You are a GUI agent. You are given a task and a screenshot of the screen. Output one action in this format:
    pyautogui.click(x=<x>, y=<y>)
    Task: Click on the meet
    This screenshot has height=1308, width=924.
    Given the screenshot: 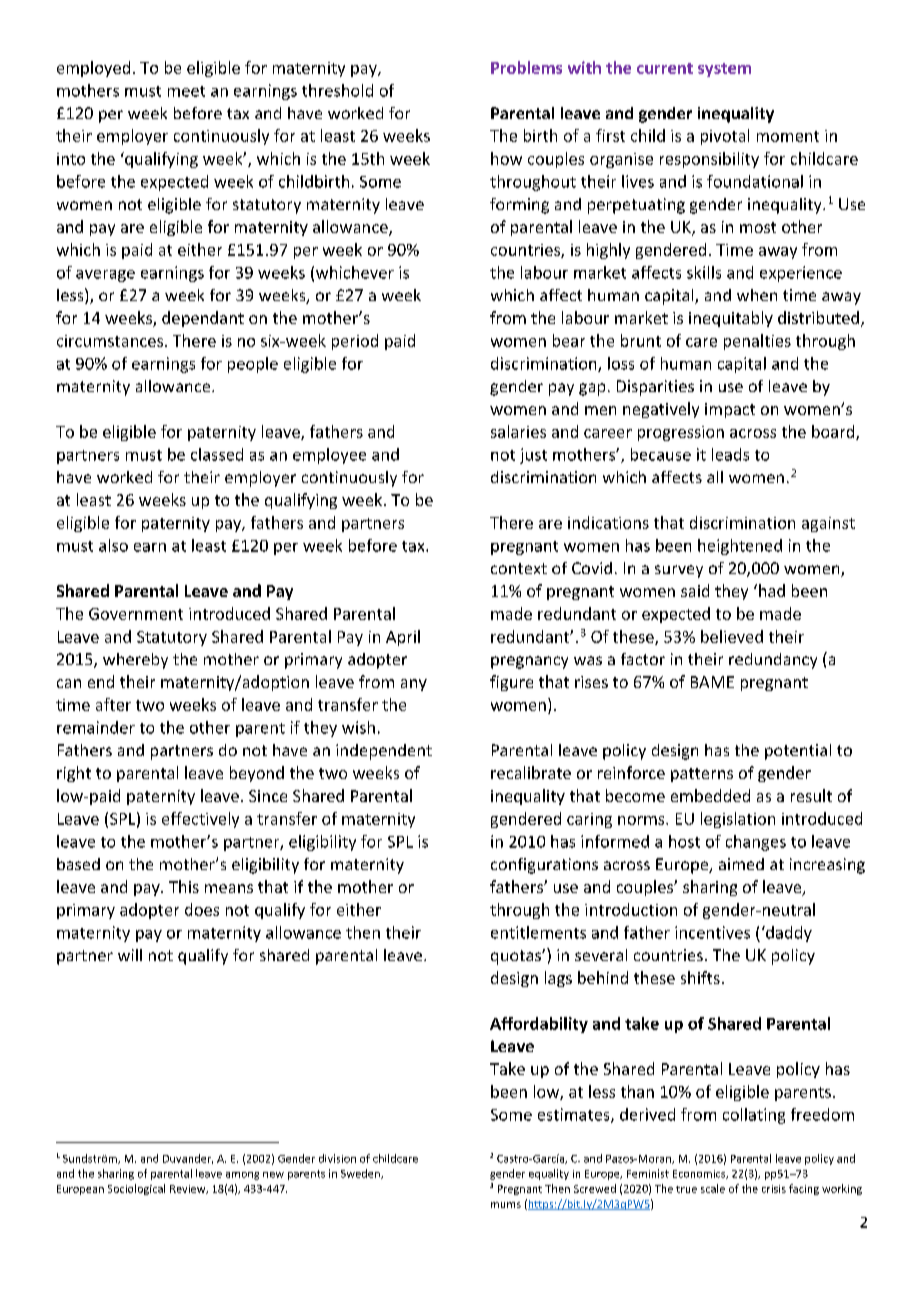 What is the action you would take?
    pyautogui.click(x=186, y=91)
